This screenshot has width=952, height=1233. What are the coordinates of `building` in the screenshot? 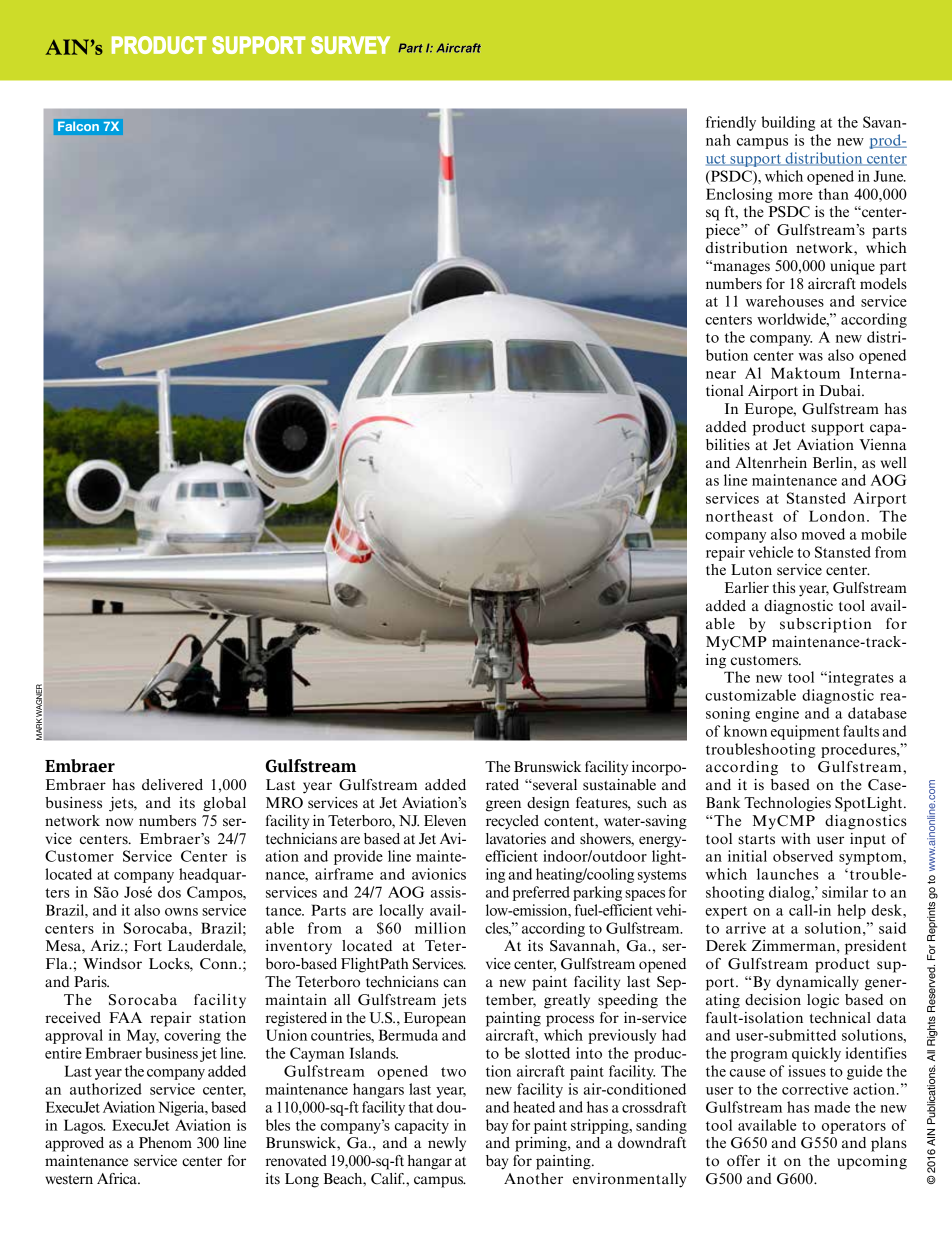 It's located at (788, 123).
